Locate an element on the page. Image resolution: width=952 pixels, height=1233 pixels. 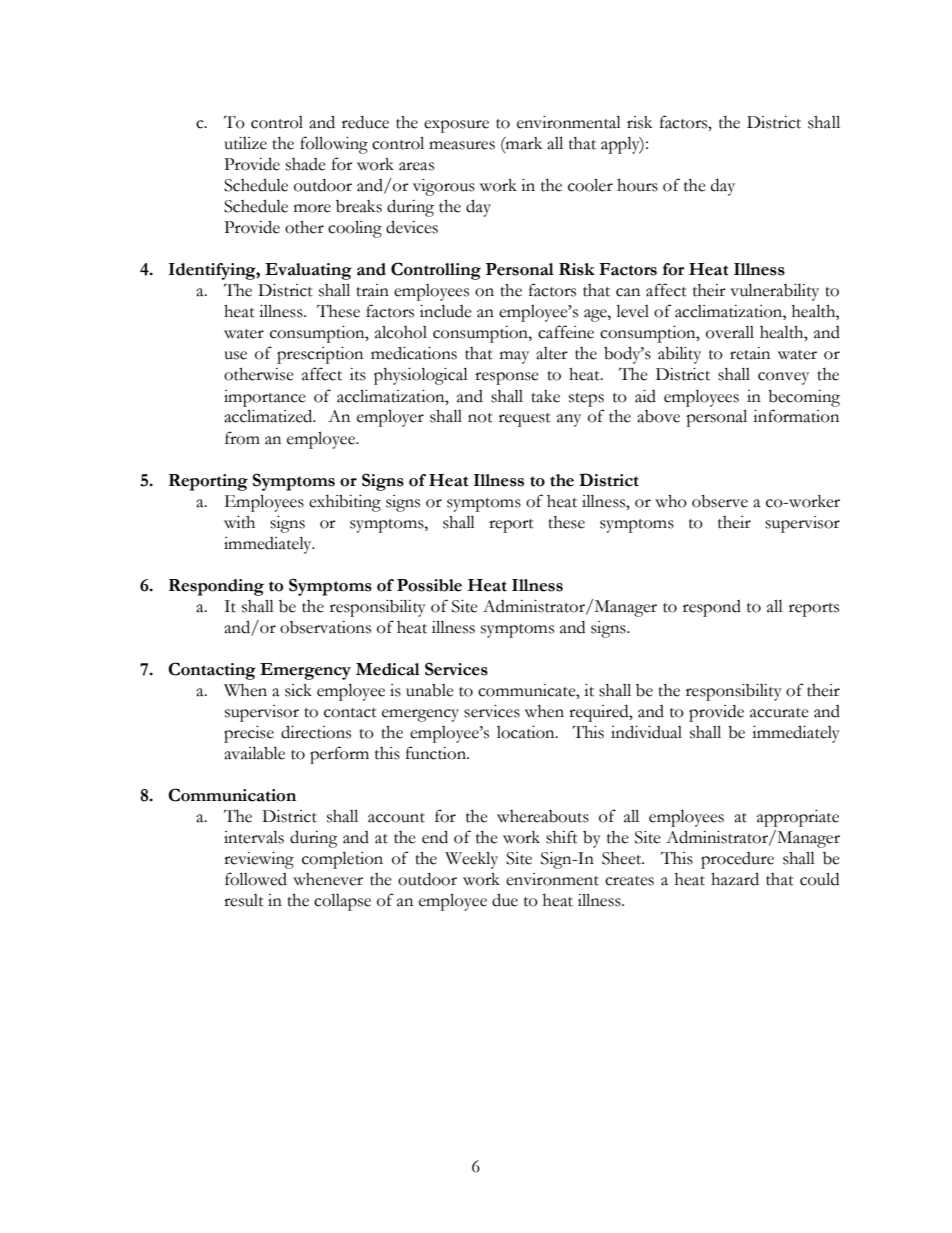
request is located at coordinates (525, 420).
